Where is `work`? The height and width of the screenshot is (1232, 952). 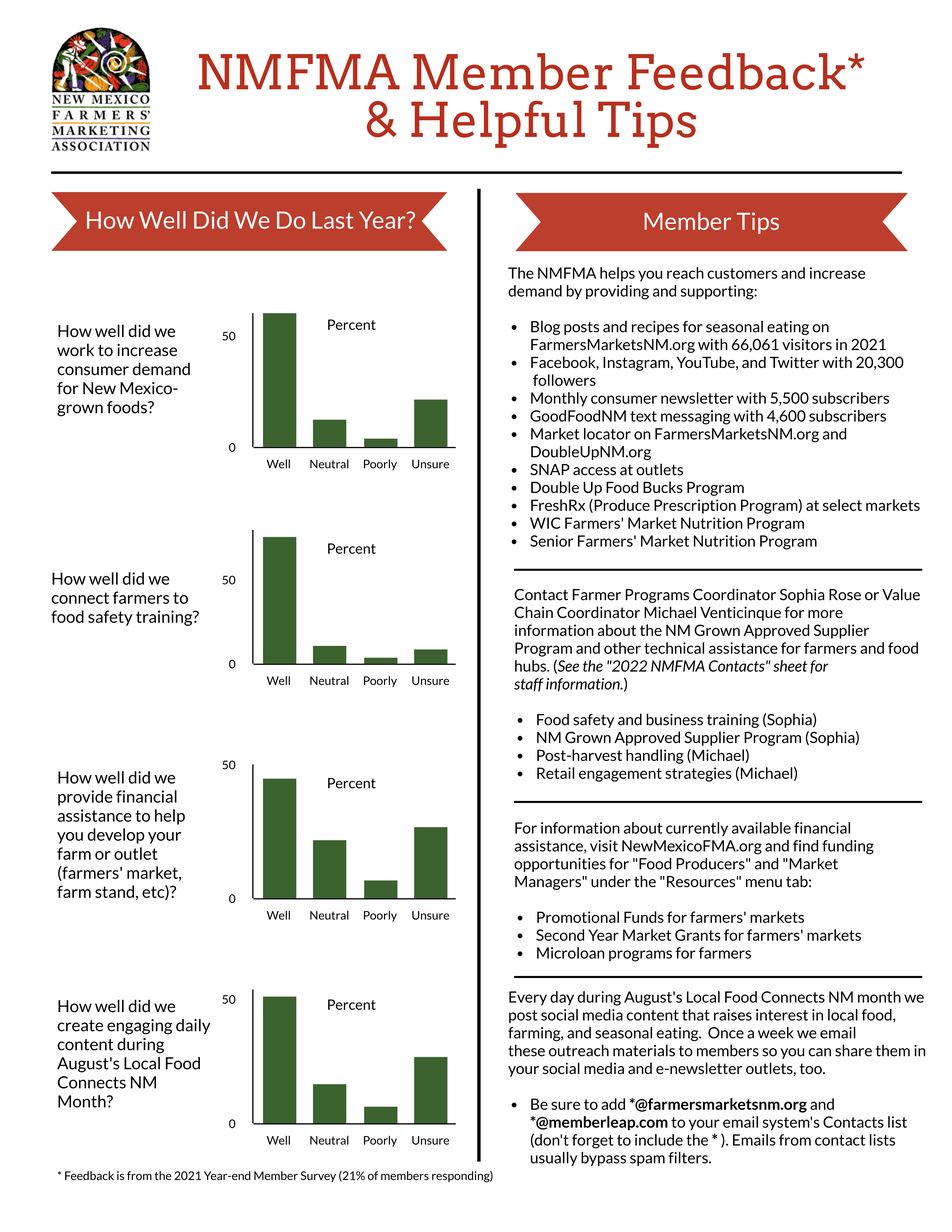 work is located at coordinates (75, 349).
